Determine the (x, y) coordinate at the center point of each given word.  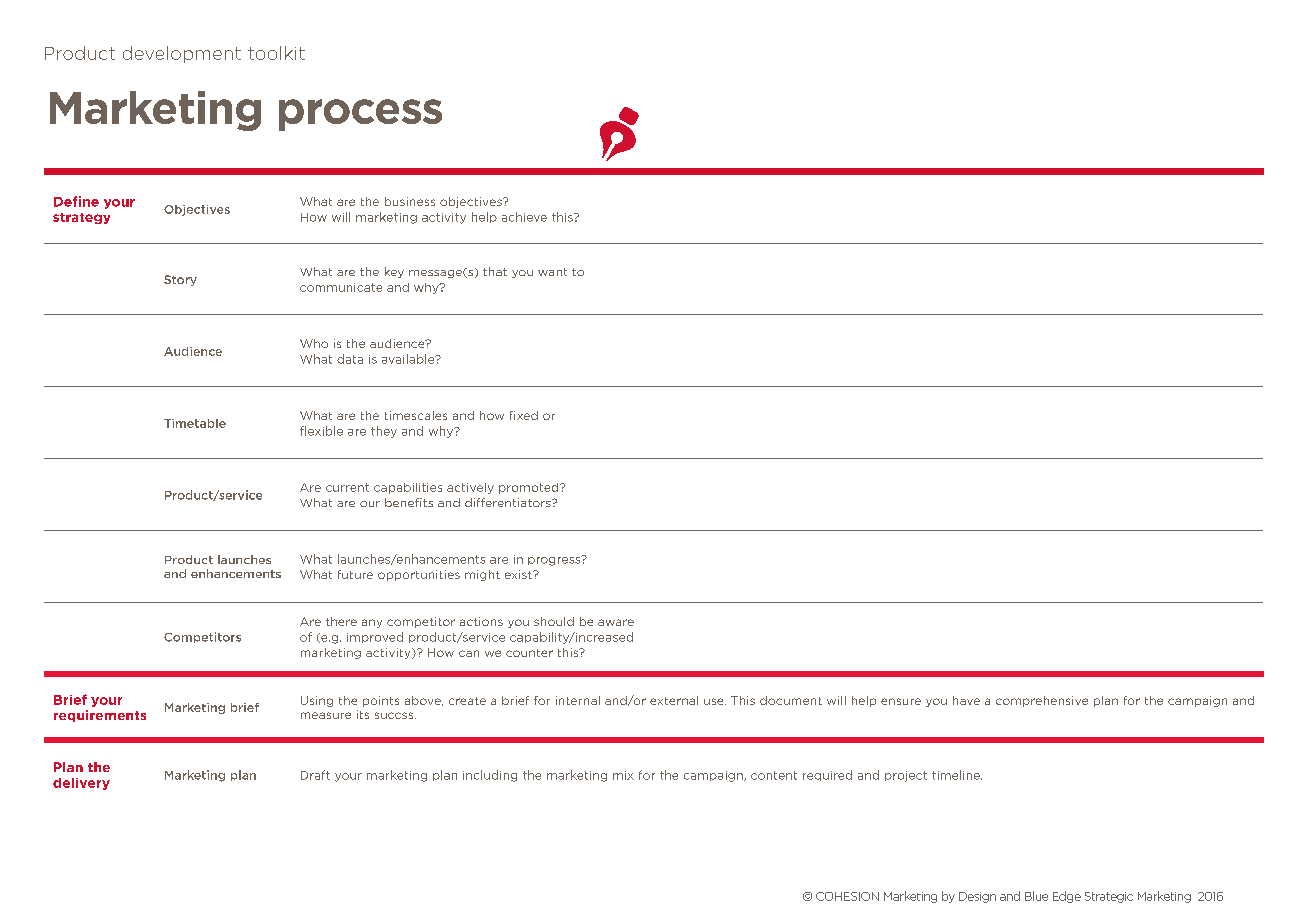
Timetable (195, 423)
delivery (81, 784)
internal (578, 700)
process (360, 115)
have (966, 700)
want (552, 272)
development (182, 54)
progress (555, 560)
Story (180, 280)
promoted (530, 488)
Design (977, 897)
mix (623, 775)
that (495, 271)
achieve (524, 217)
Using (317, 701)
